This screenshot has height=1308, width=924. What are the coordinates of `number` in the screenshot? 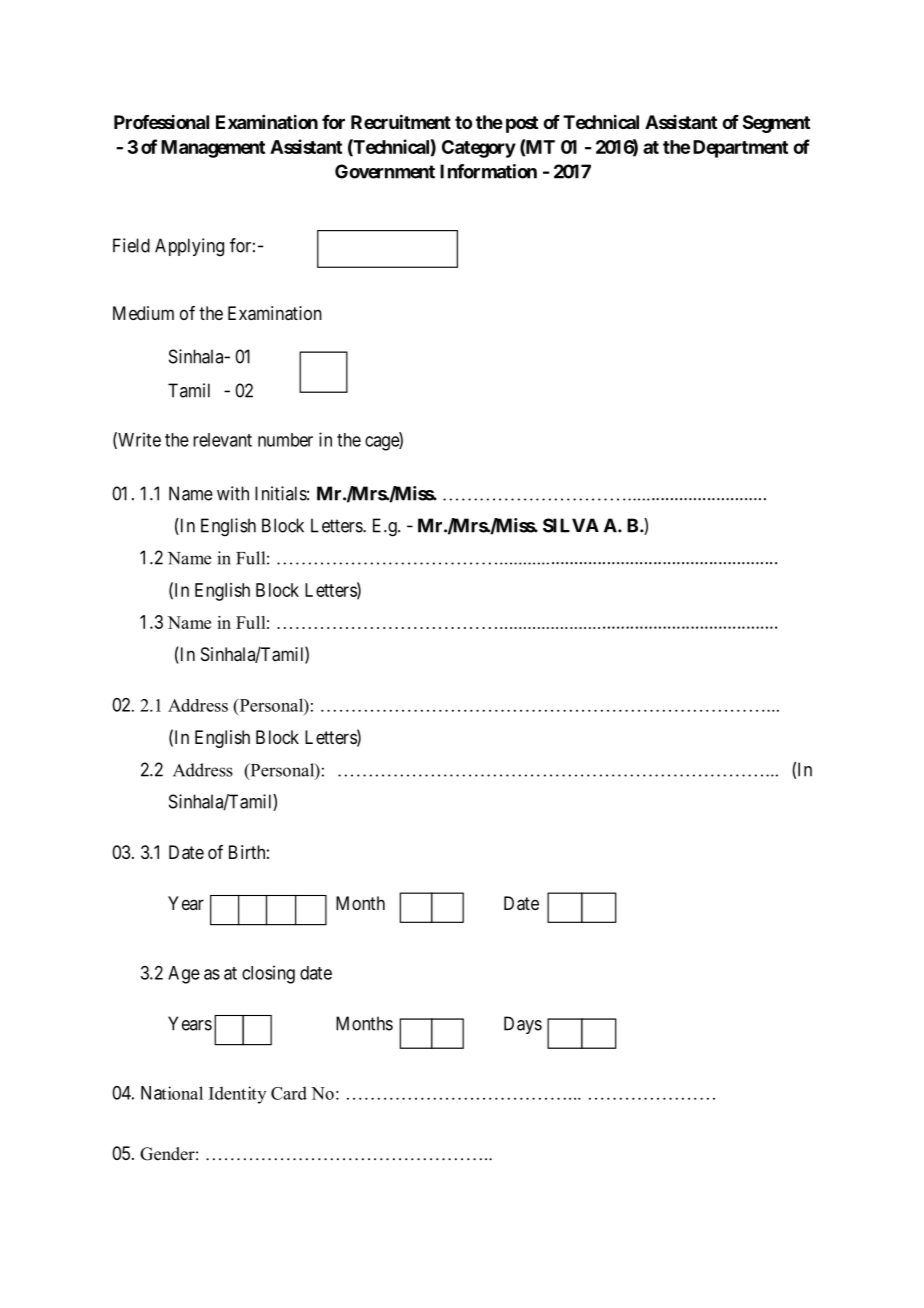 It's located at (285, 440).
